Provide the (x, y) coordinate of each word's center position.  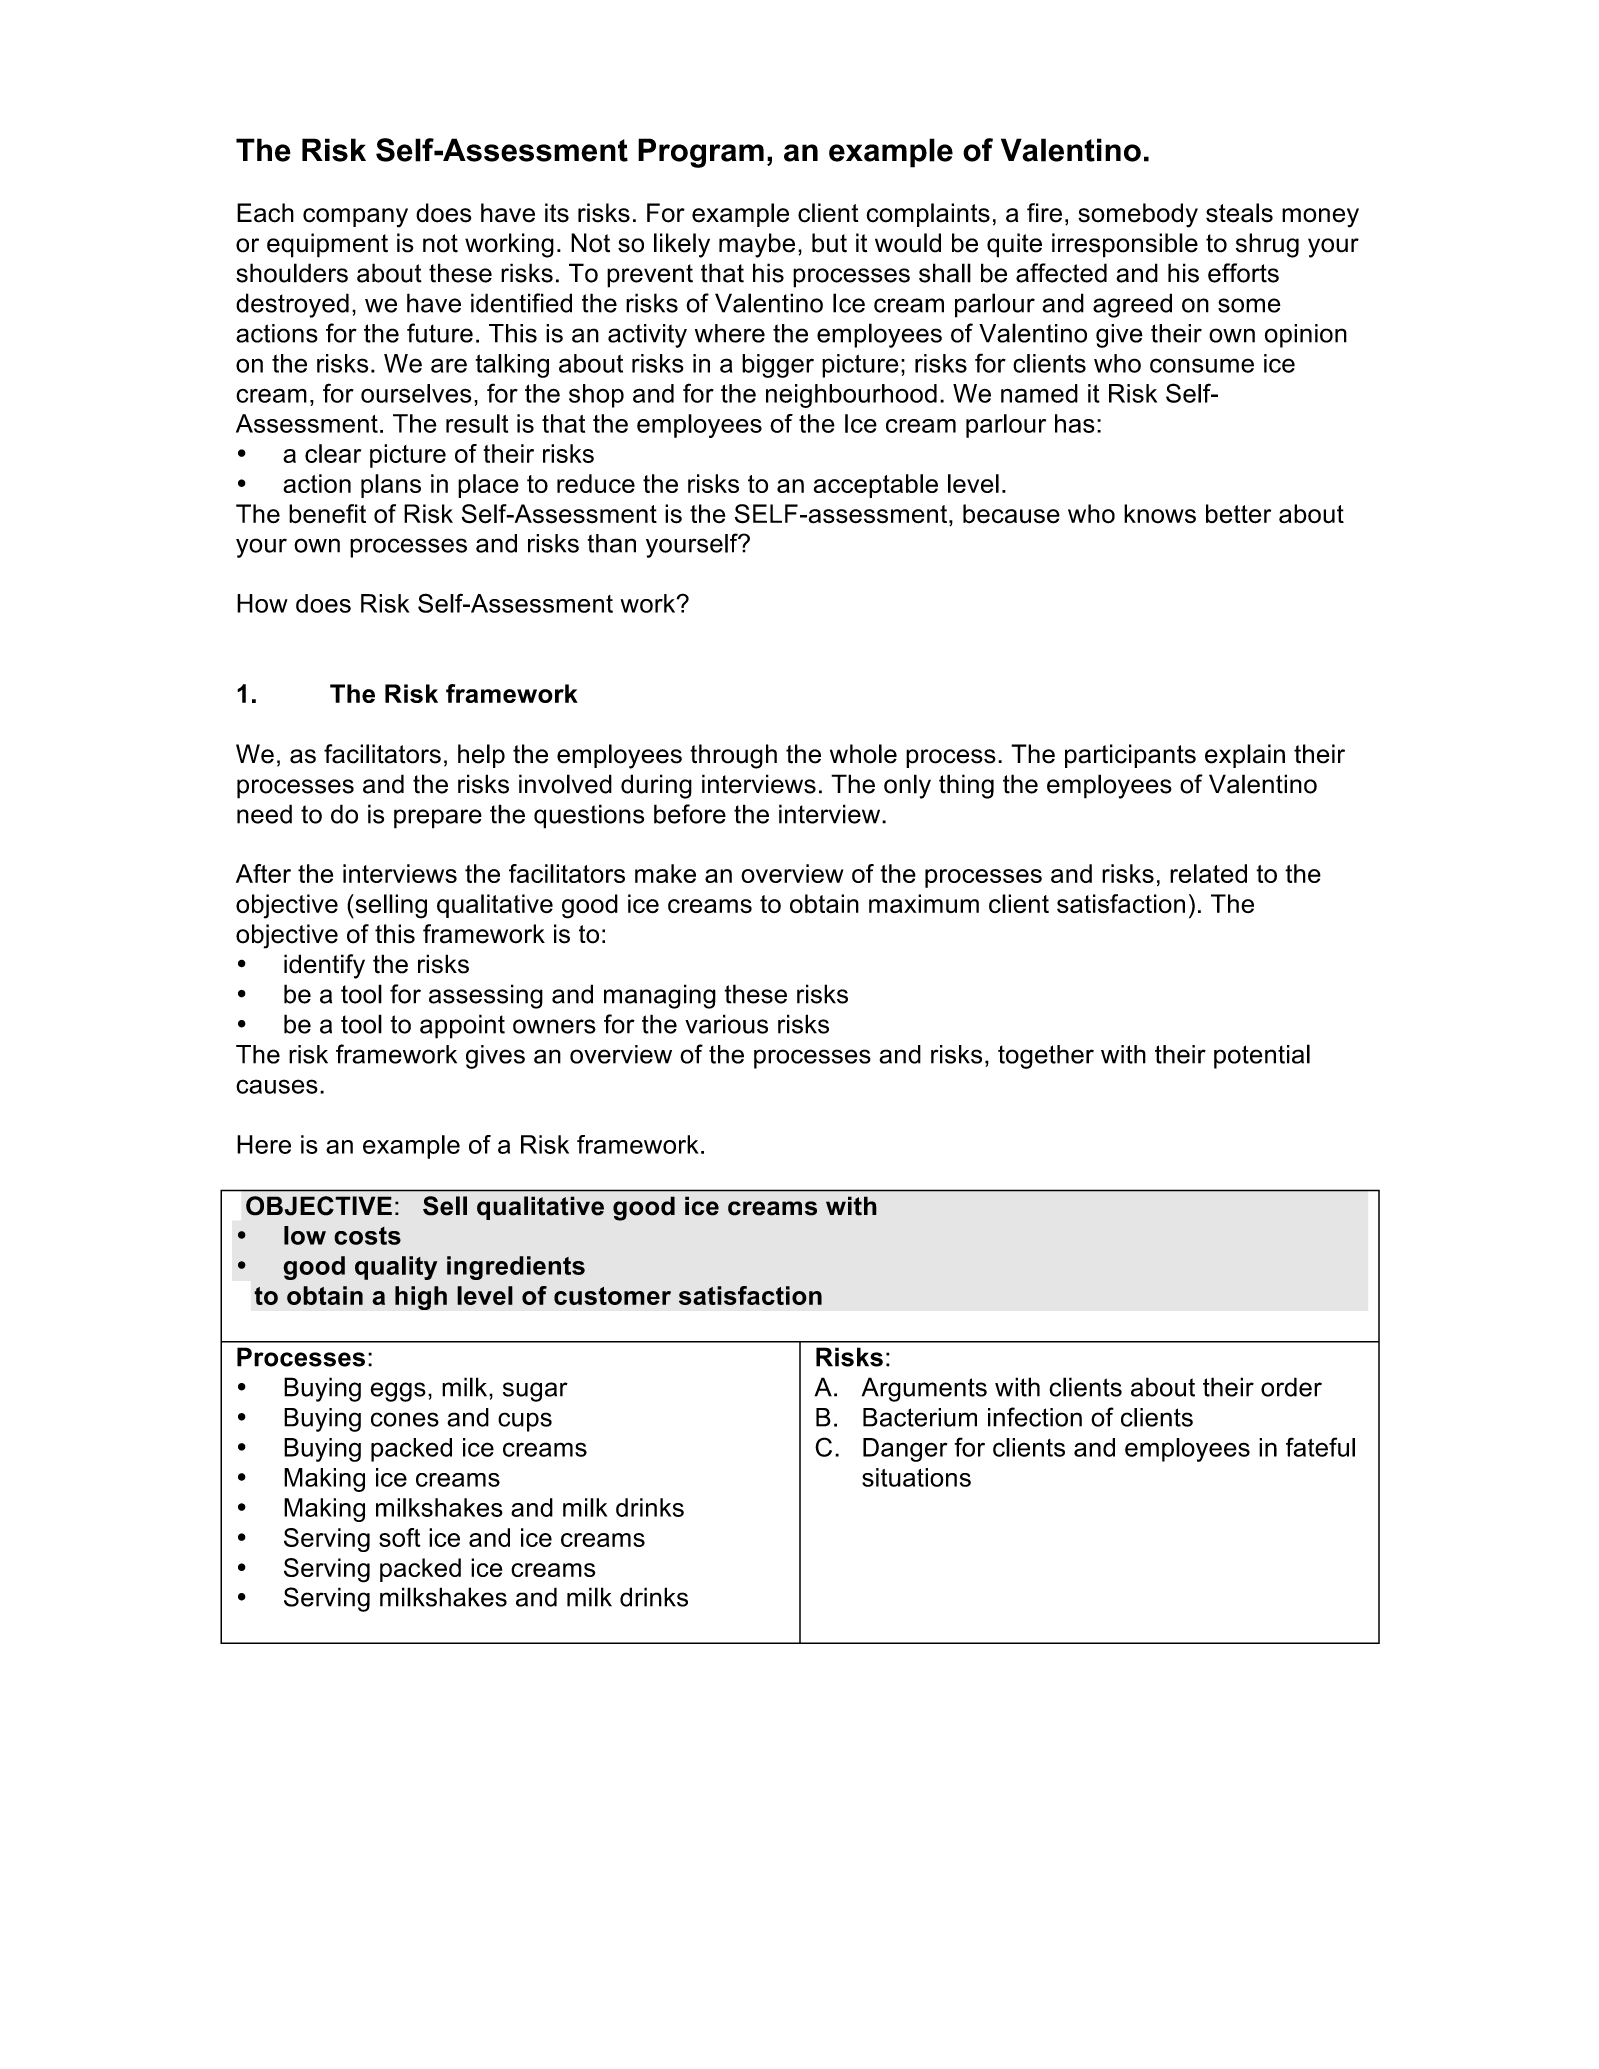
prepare (438, 819)
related (1208, 873)
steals (1239, 213)
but (829, 243)
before (690, 814)
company (355, 218)
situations (916, 1477)
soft (400, 1537)
